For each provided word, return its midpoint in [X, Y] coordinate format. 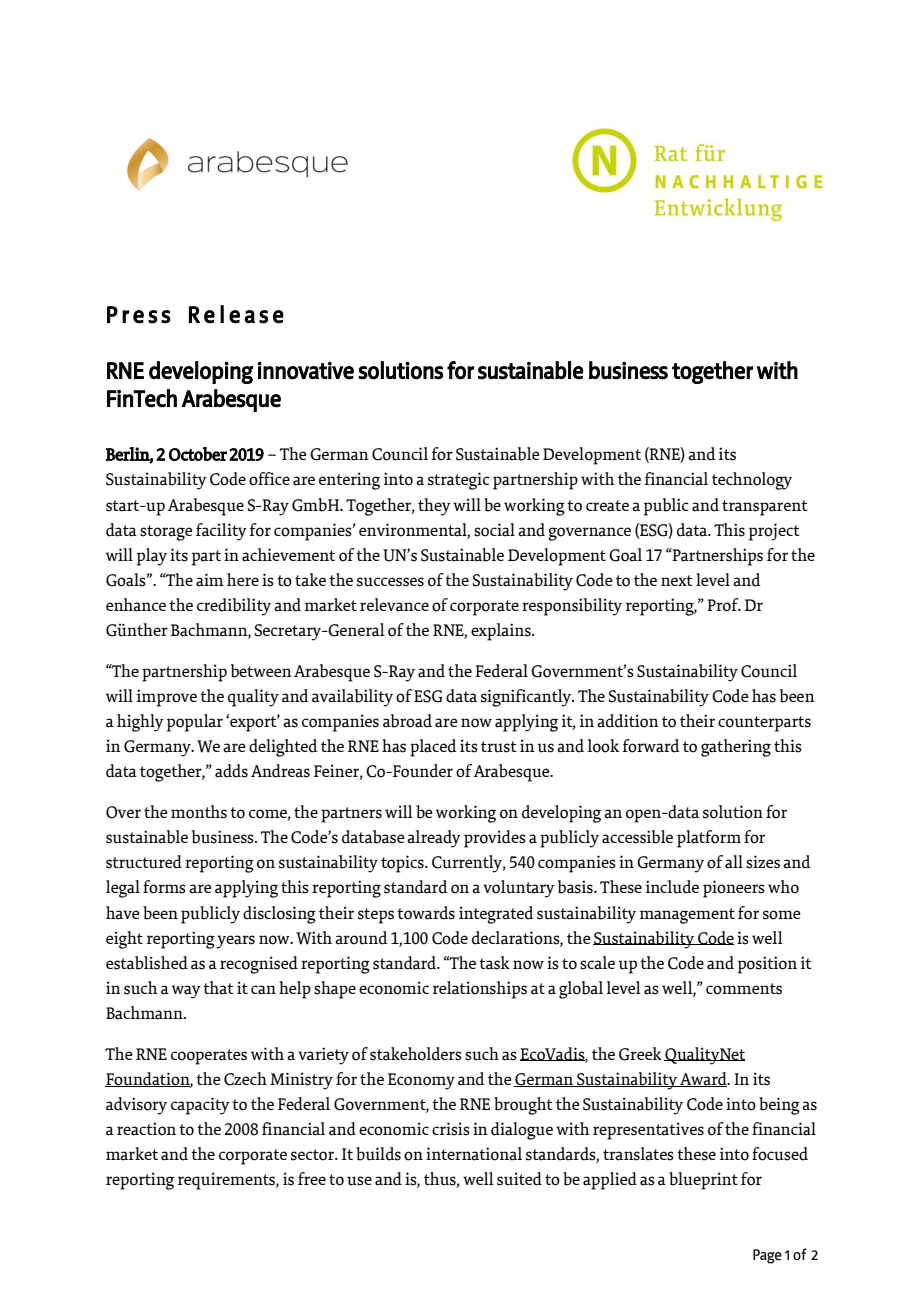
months [199, 812]
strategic [459, 481]
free [312, 1178]
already [434, 839]
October [198, 454]
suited [519, 1179]
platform [709, 839]
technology [752, 481]
